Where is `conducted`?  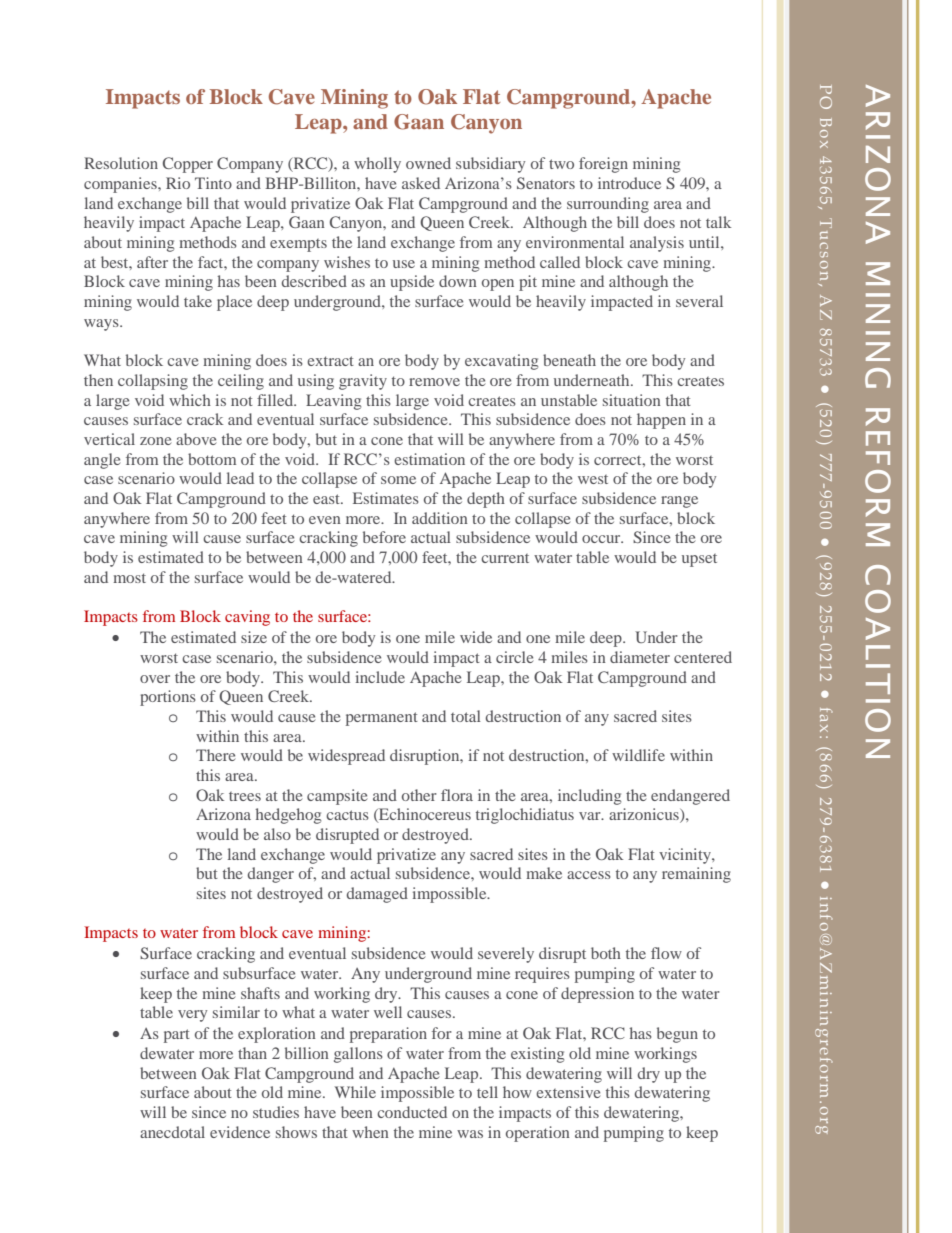
conducted is located at coordinates (412, 1112).
